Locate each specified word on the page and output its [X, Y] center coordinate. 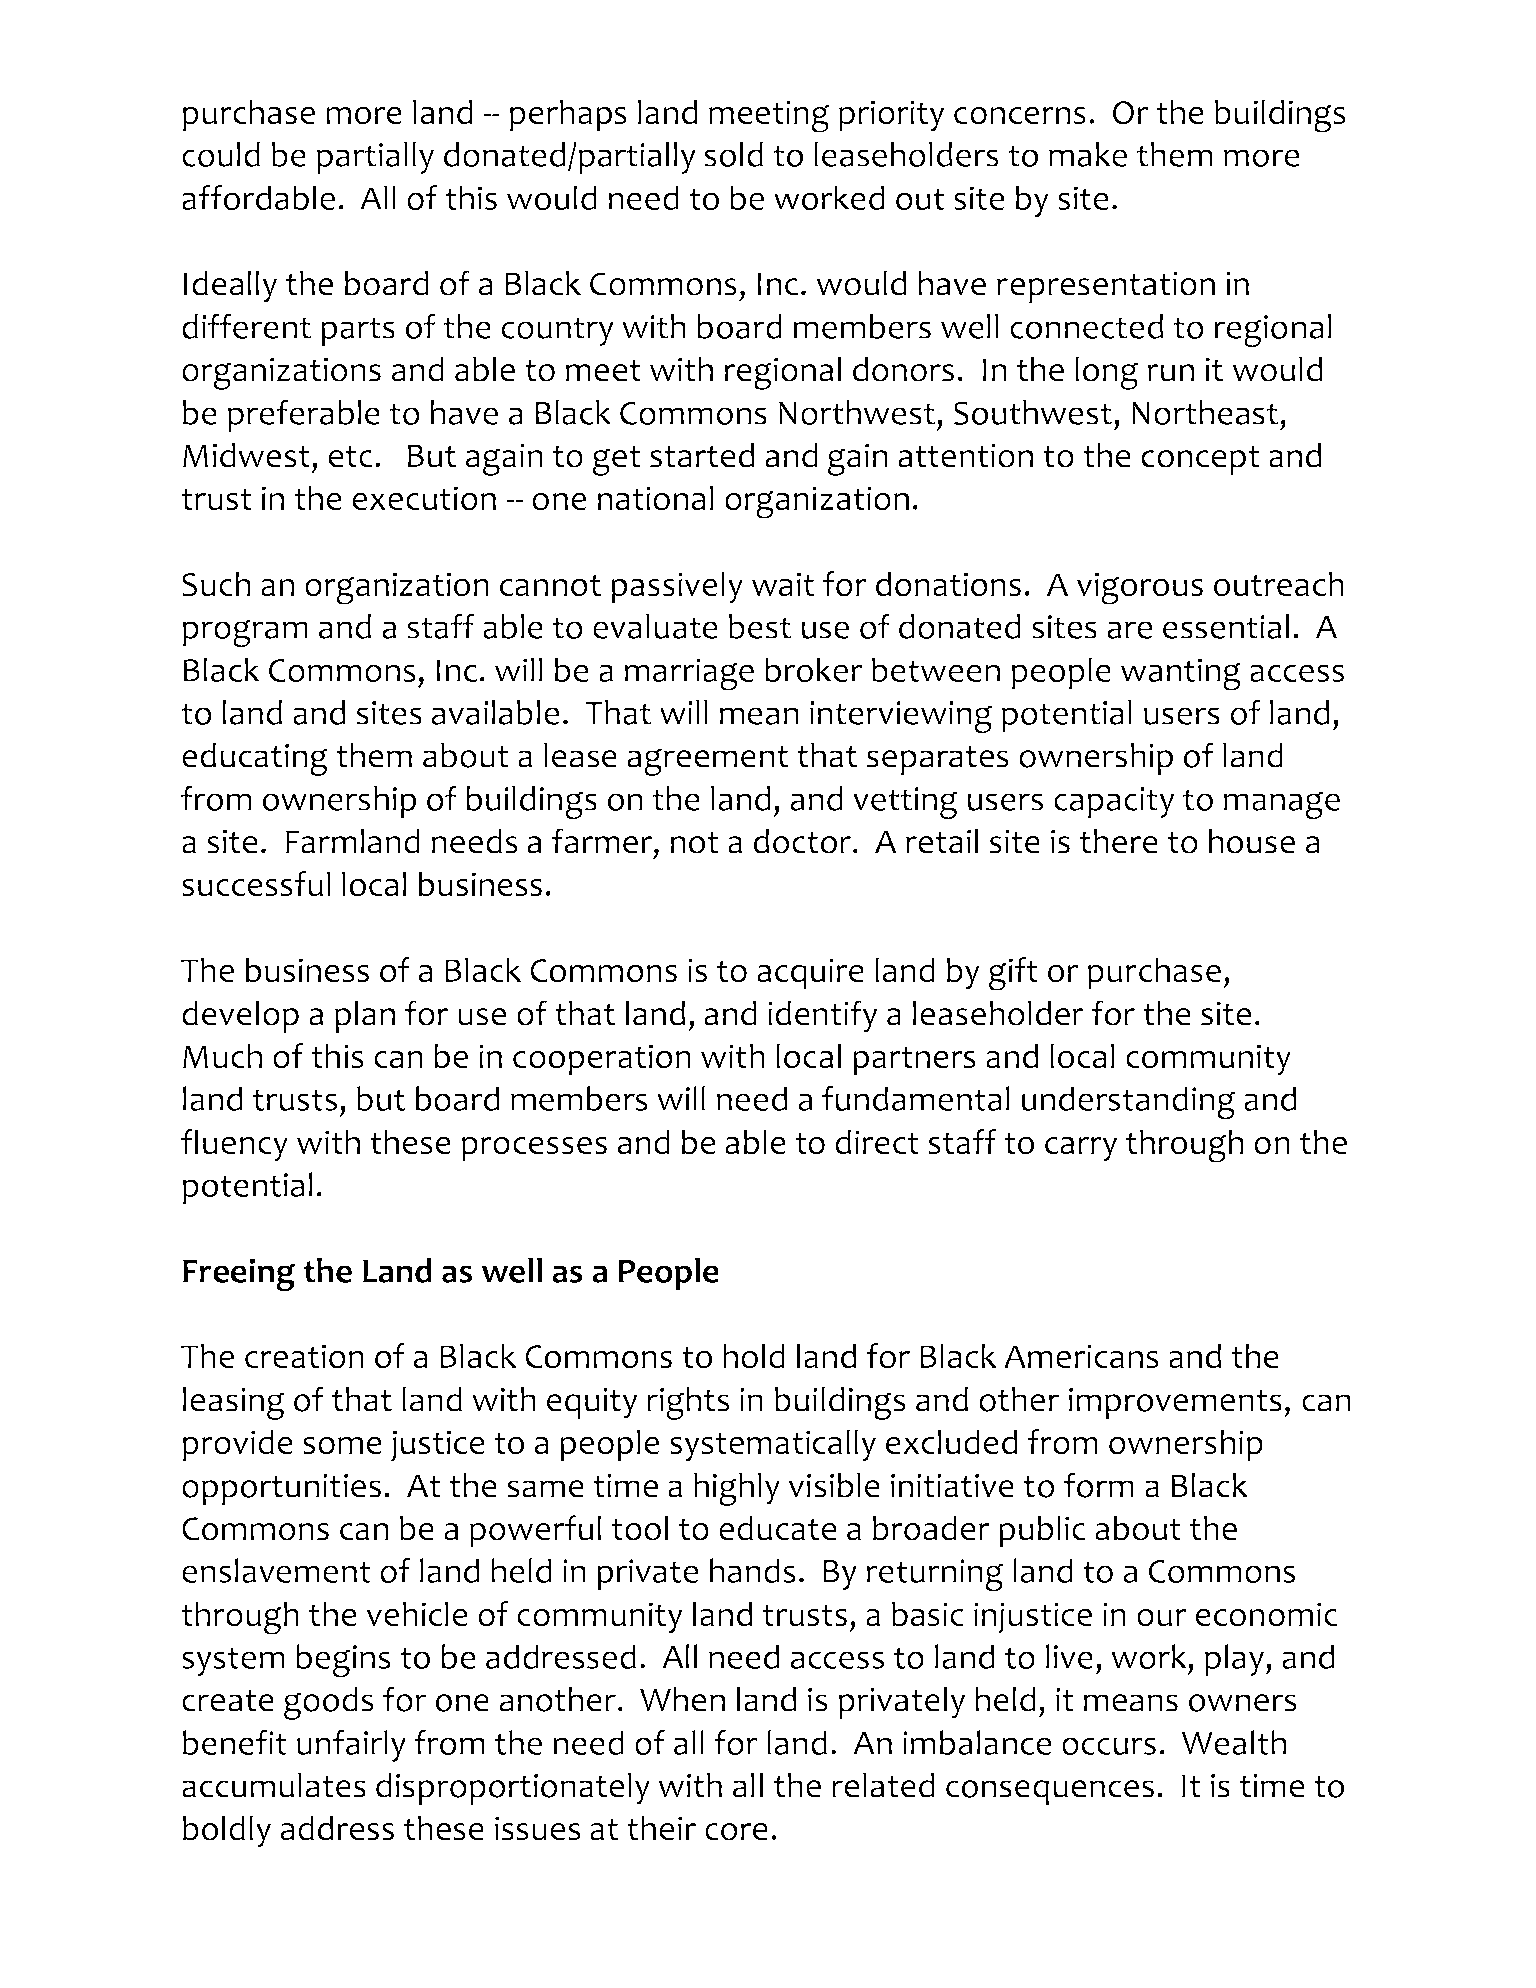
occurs [1109, 1746]
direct [877, 1141]
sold [733, 154]
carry [1081, 1149]
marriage [689, 674]
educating [255, 759]
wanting [1181, 674]
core [736, 1832]
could [221, 154]
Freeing [239, 1274]
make [1088, 154]
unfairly [351, 1746]
